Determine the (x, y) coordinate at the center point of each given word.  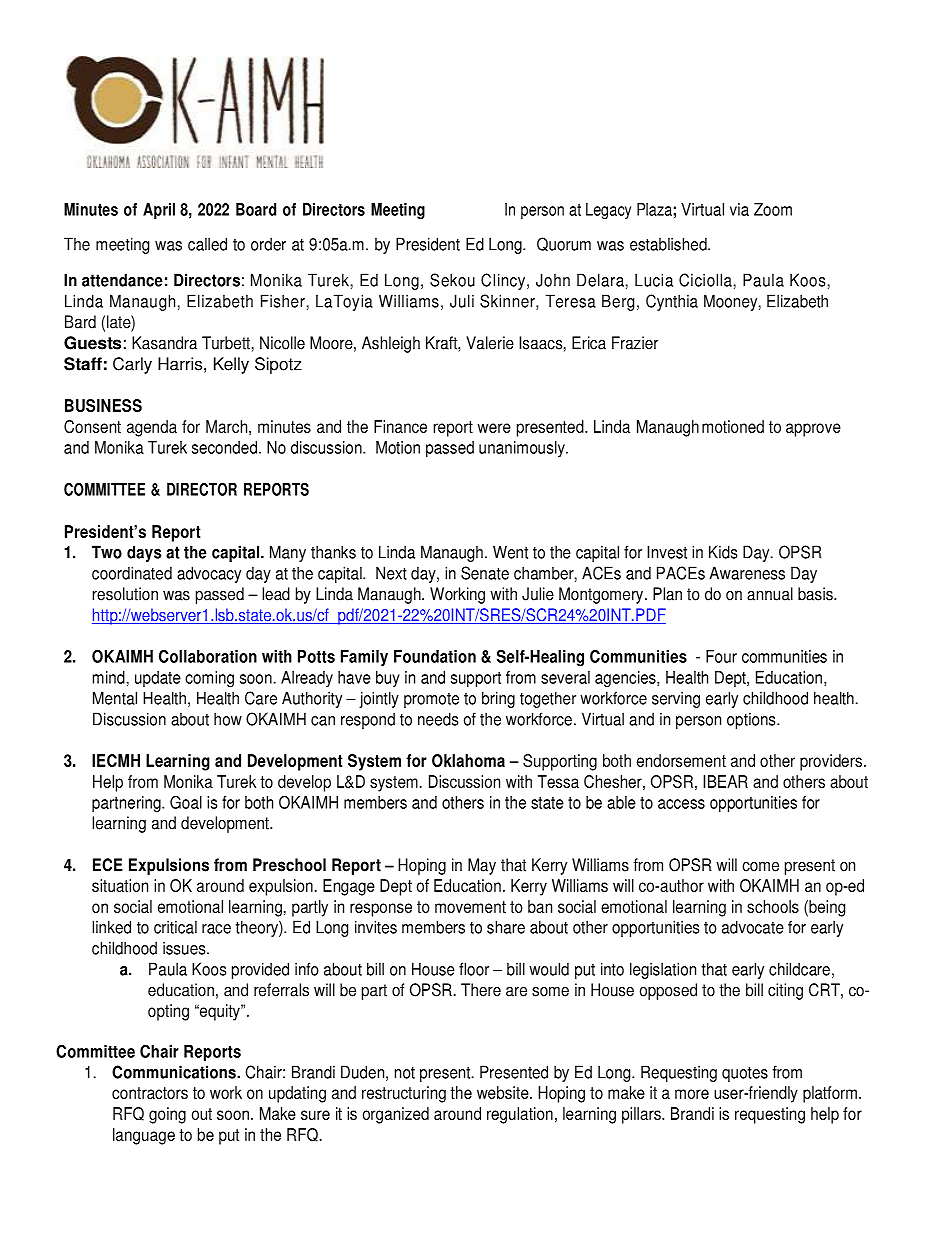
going (167, 1115)
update (158, 679)
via (739, 209)
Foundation (435, 656)
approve (813, 430)
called (207, 244)
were (494, 428)
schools (773, 906)
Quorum (564, 244)
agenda (152, 428)
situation (120, 885)
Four (721, 656)
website (504, 1092)
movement (470, 907)
